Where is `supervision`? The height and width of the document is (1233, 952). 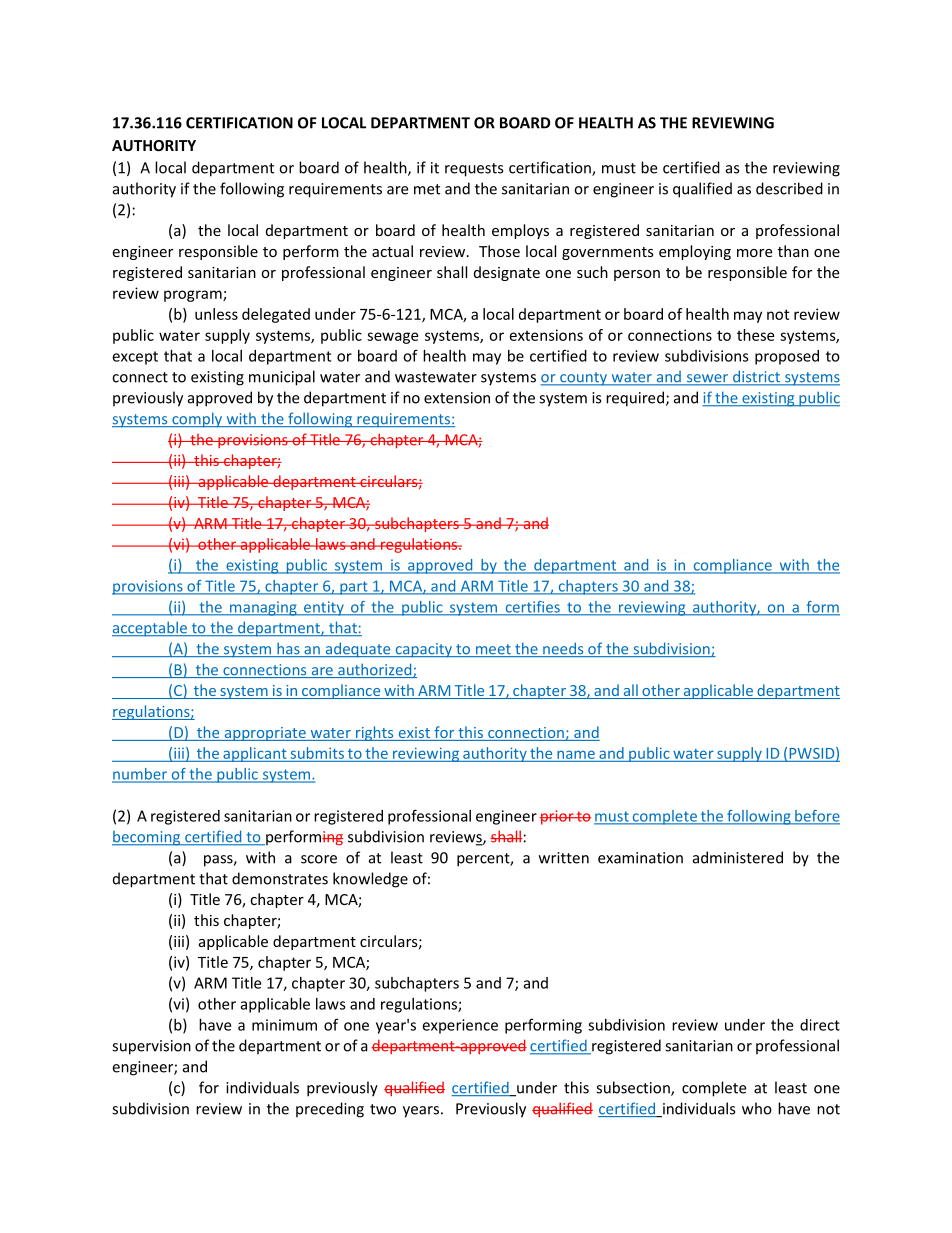
supervision is located at coordinates (151, 1047).
